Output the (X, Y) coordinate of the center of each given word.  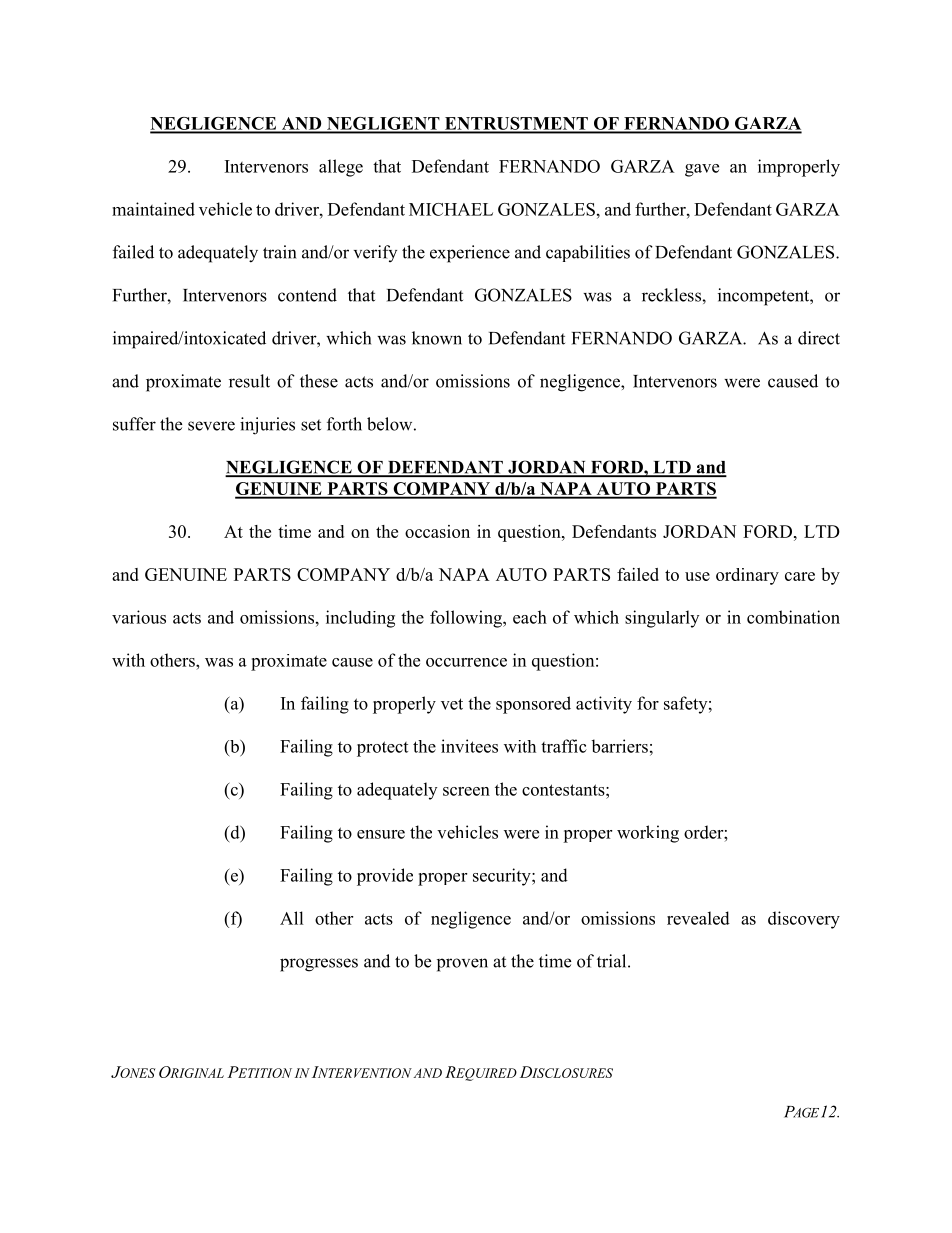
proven (462, 965)
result (249, 381)
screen (466, 791)
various (139, 617)
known (437, 338)
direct (819, 338)
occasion (437, 531)
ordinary (747, 576)
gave (702, 170)
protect (382, 749)
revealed (698, 918)
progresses (319, 965)
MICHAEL (451, 209)
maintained (153, 209)
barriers (619, 746)
